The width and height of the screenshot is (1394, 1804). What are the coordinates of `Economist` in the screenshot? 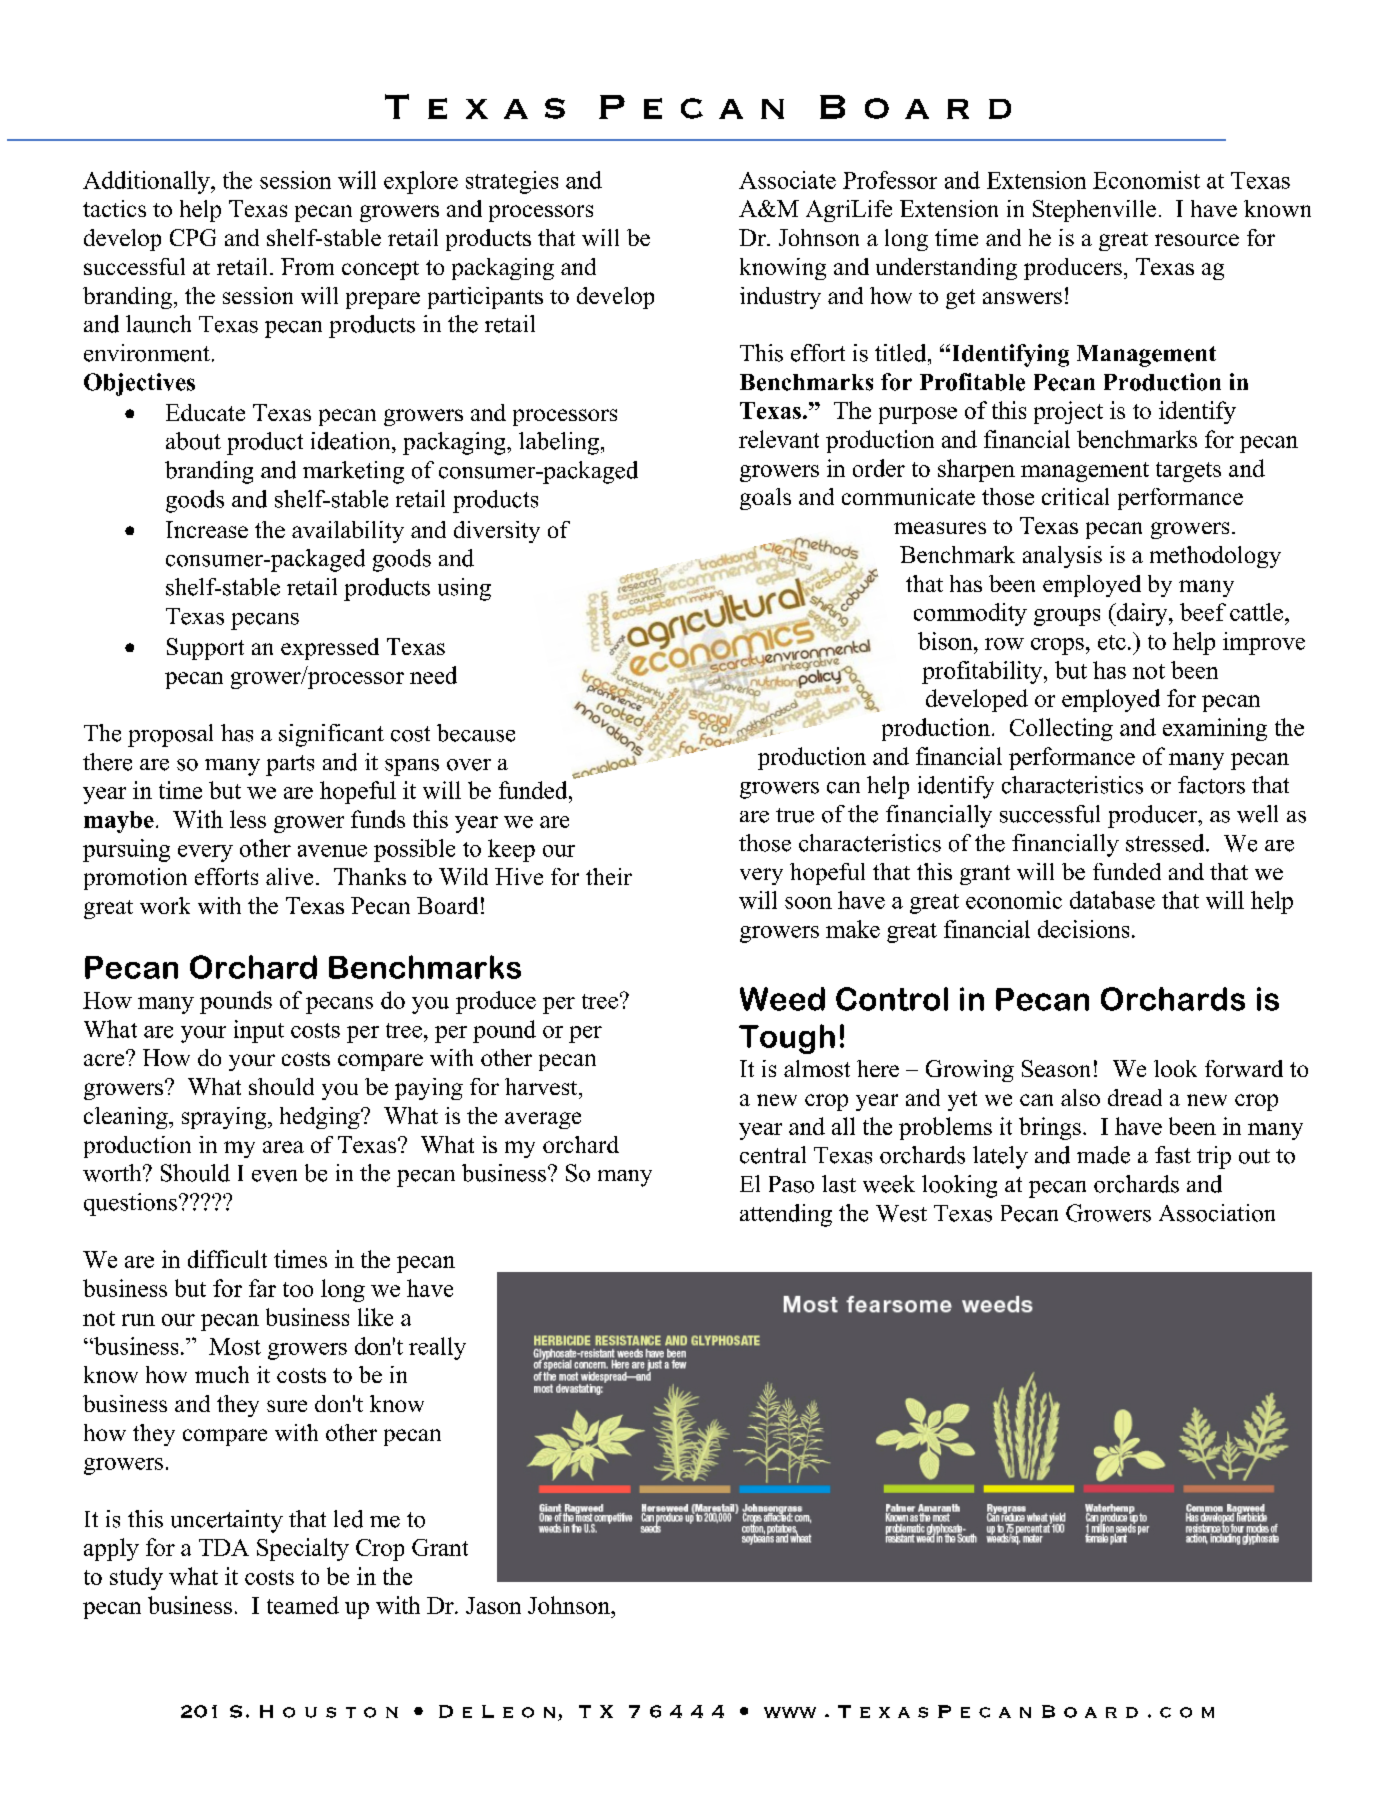 It's located at (1146, 180).
